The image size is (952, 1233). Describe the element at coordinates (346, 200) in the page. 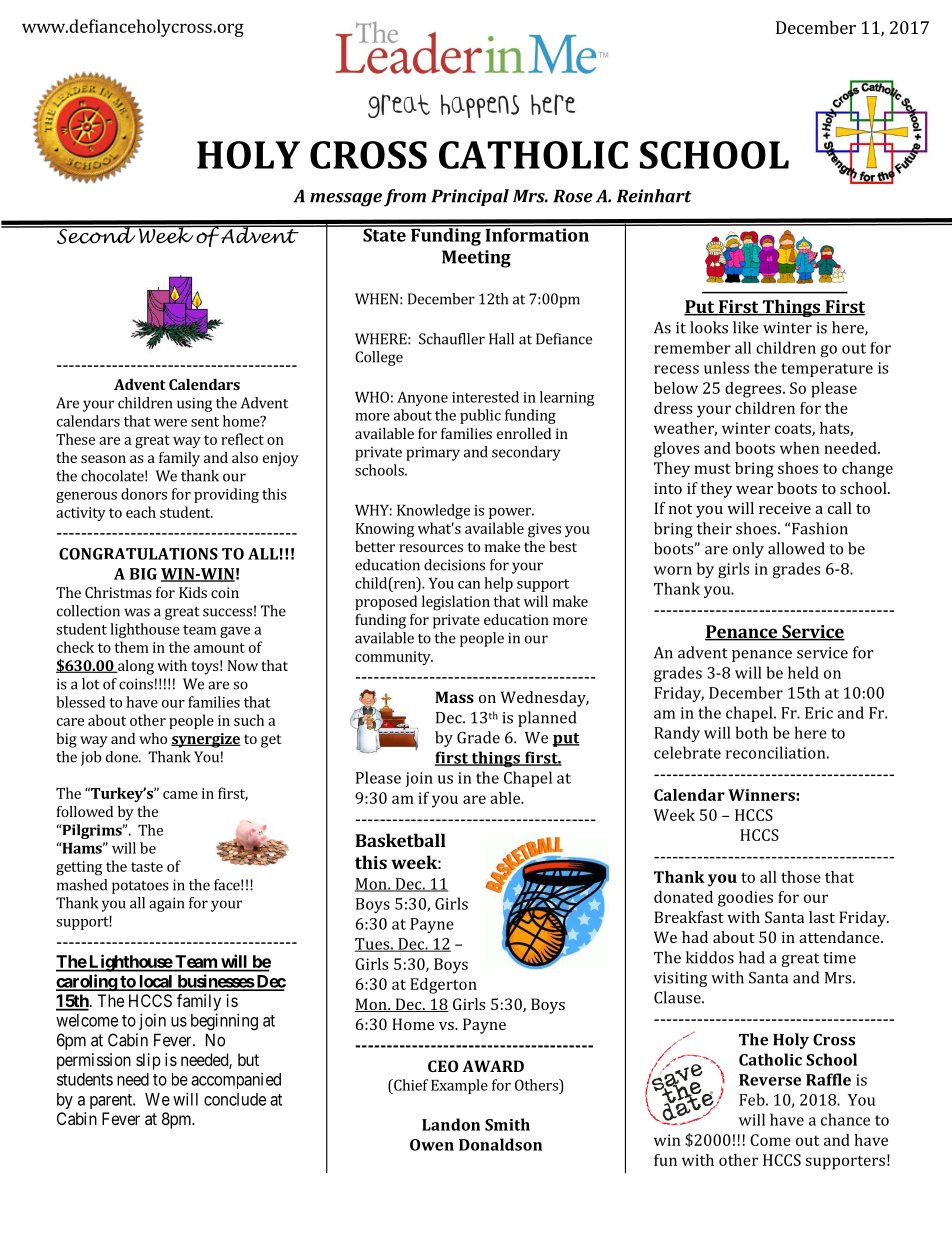

I see `message` at that location.
